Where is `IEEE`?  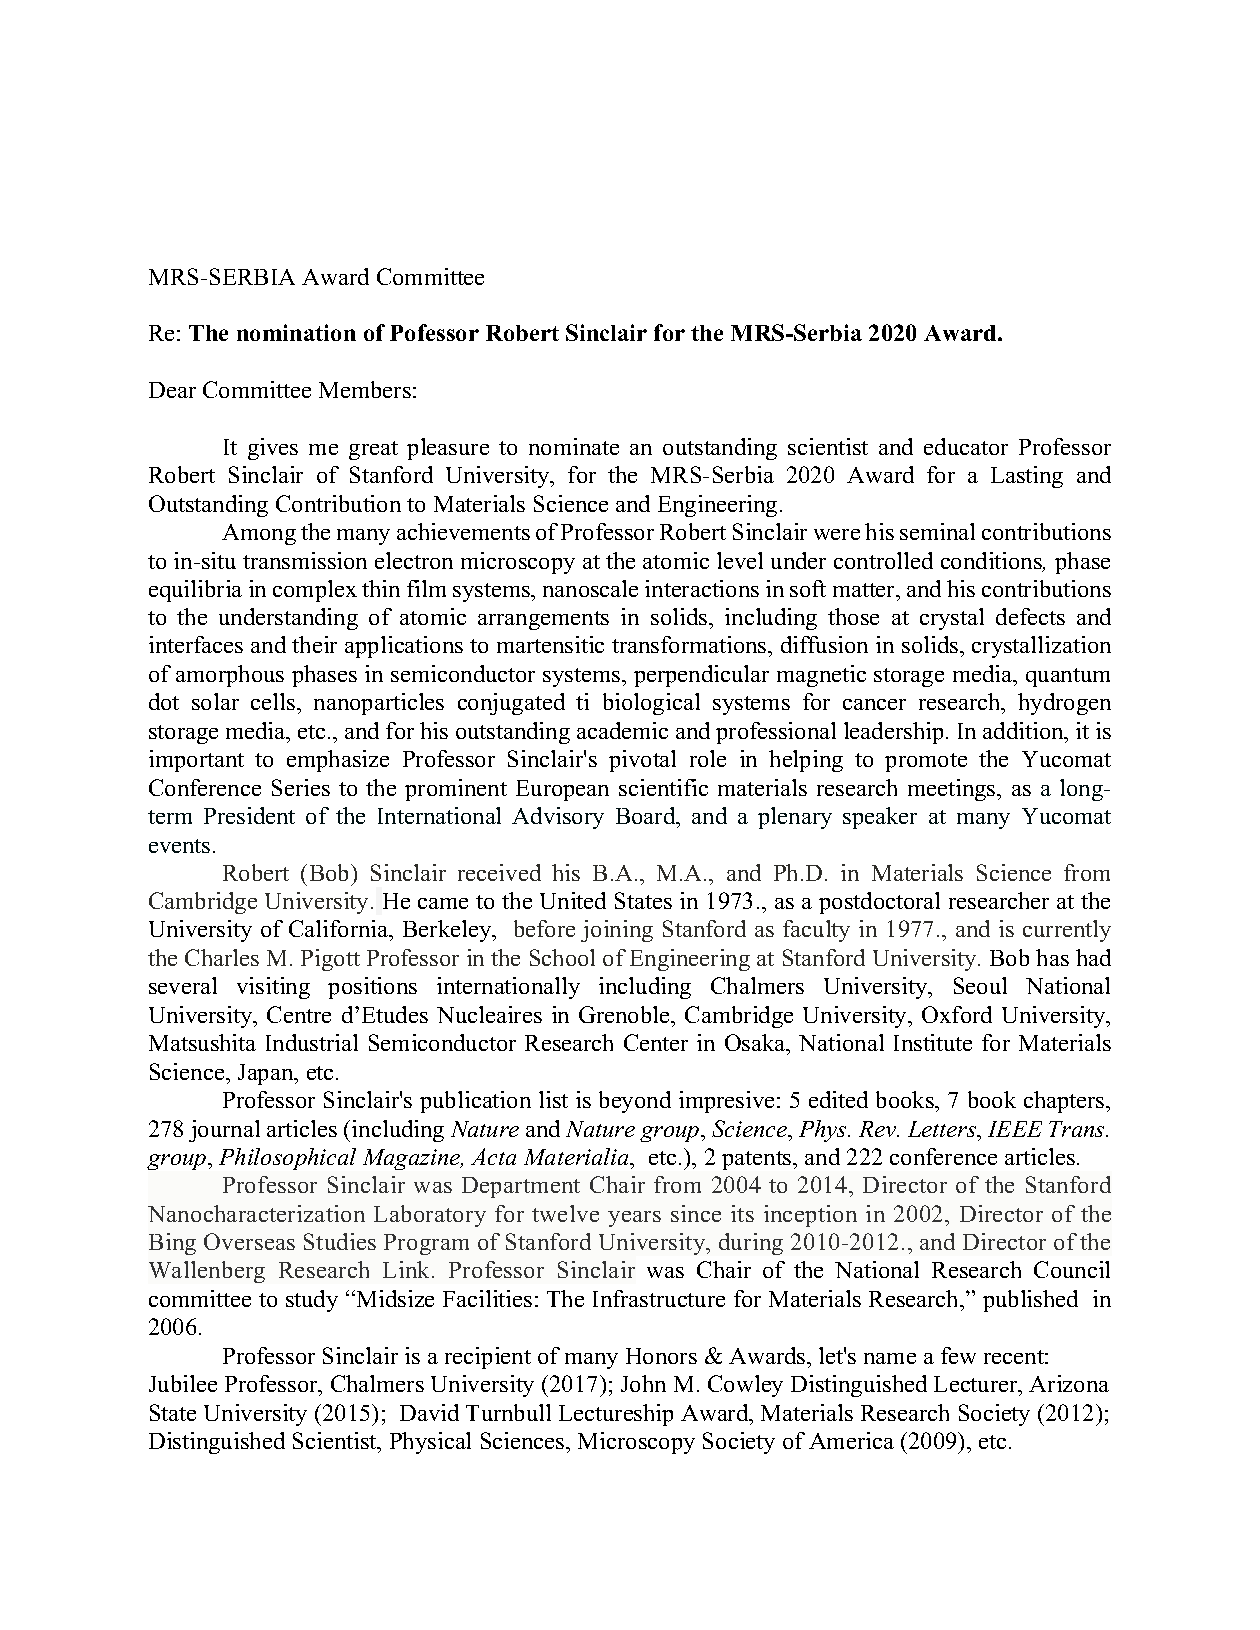 IEEE is located at coordinates (1015, 1129).
